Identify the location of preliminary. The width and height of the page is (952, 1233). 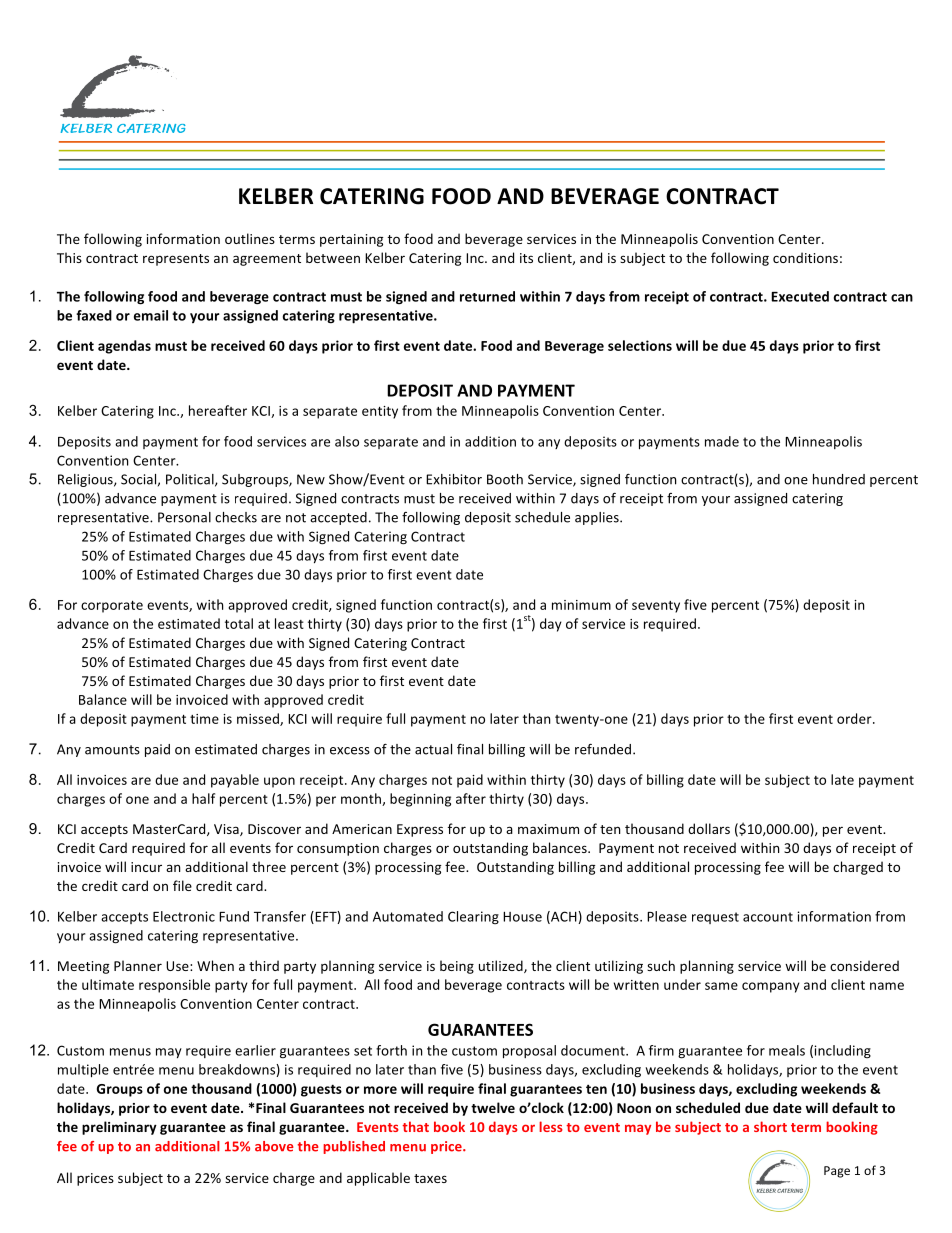
(119, 1128).
